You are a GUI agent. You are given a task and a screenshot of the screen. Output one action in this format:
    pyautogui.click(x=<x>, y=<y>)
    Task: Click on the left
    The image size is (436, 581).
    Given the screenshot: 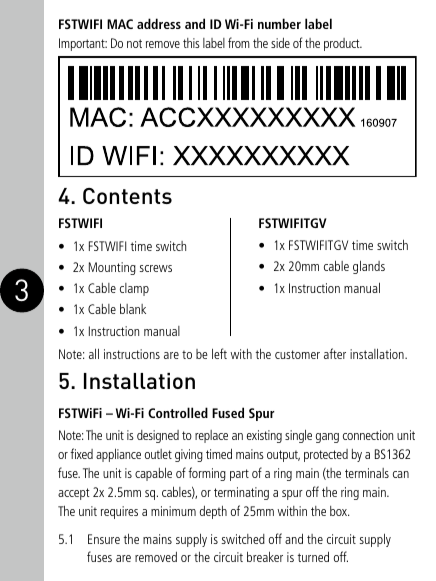 What is the action you would take?
    pyautogui.click(x=219, y=353)
